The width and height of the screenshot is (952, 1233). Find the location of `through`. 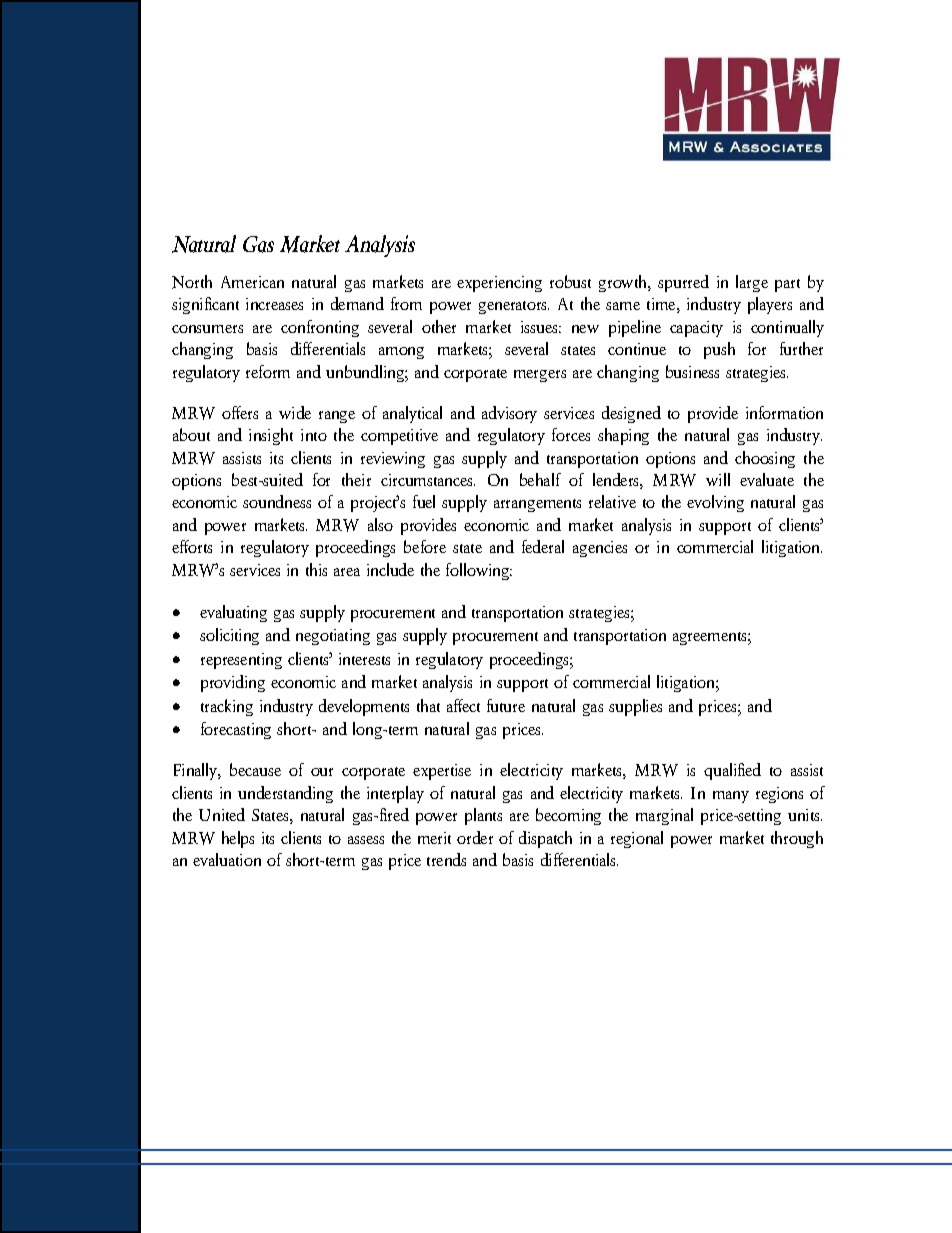

through is located at coordinates (797, 839).
